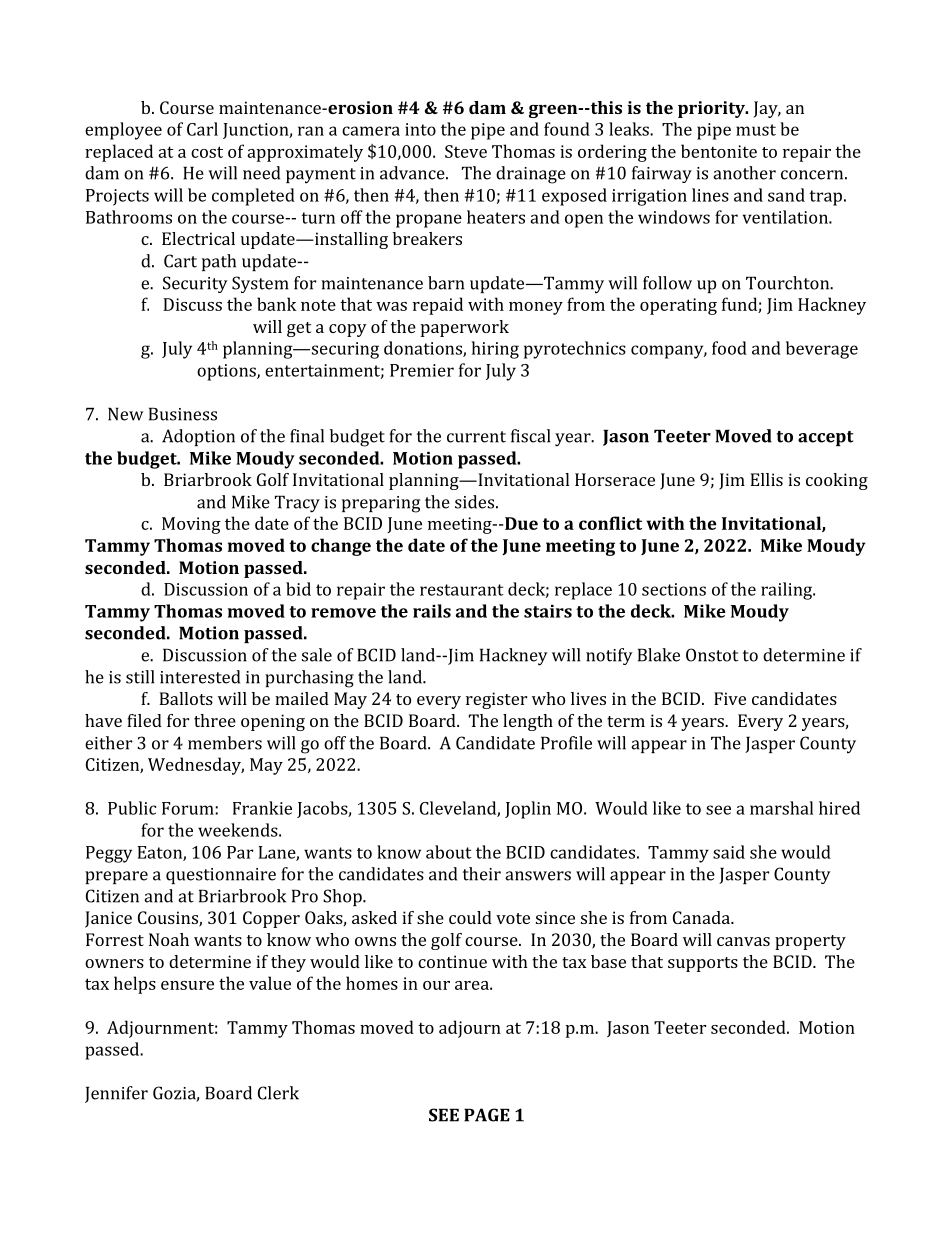 The height and width of the document is (1233, 952). I want to click on PAGE, so click(487, 1115).
